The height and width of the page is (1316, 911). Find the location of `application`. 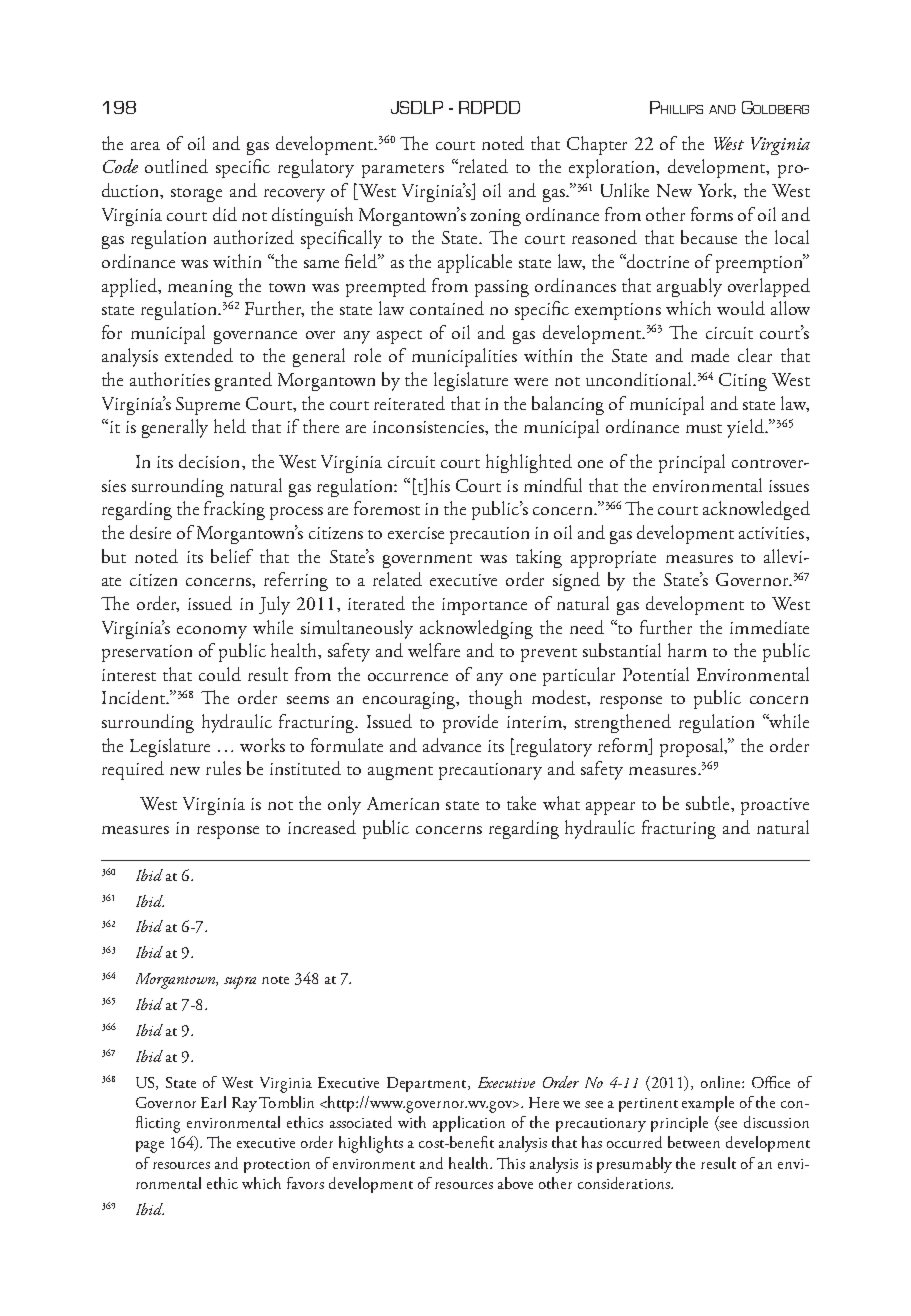

application is located at coordinates (469, 1124).
